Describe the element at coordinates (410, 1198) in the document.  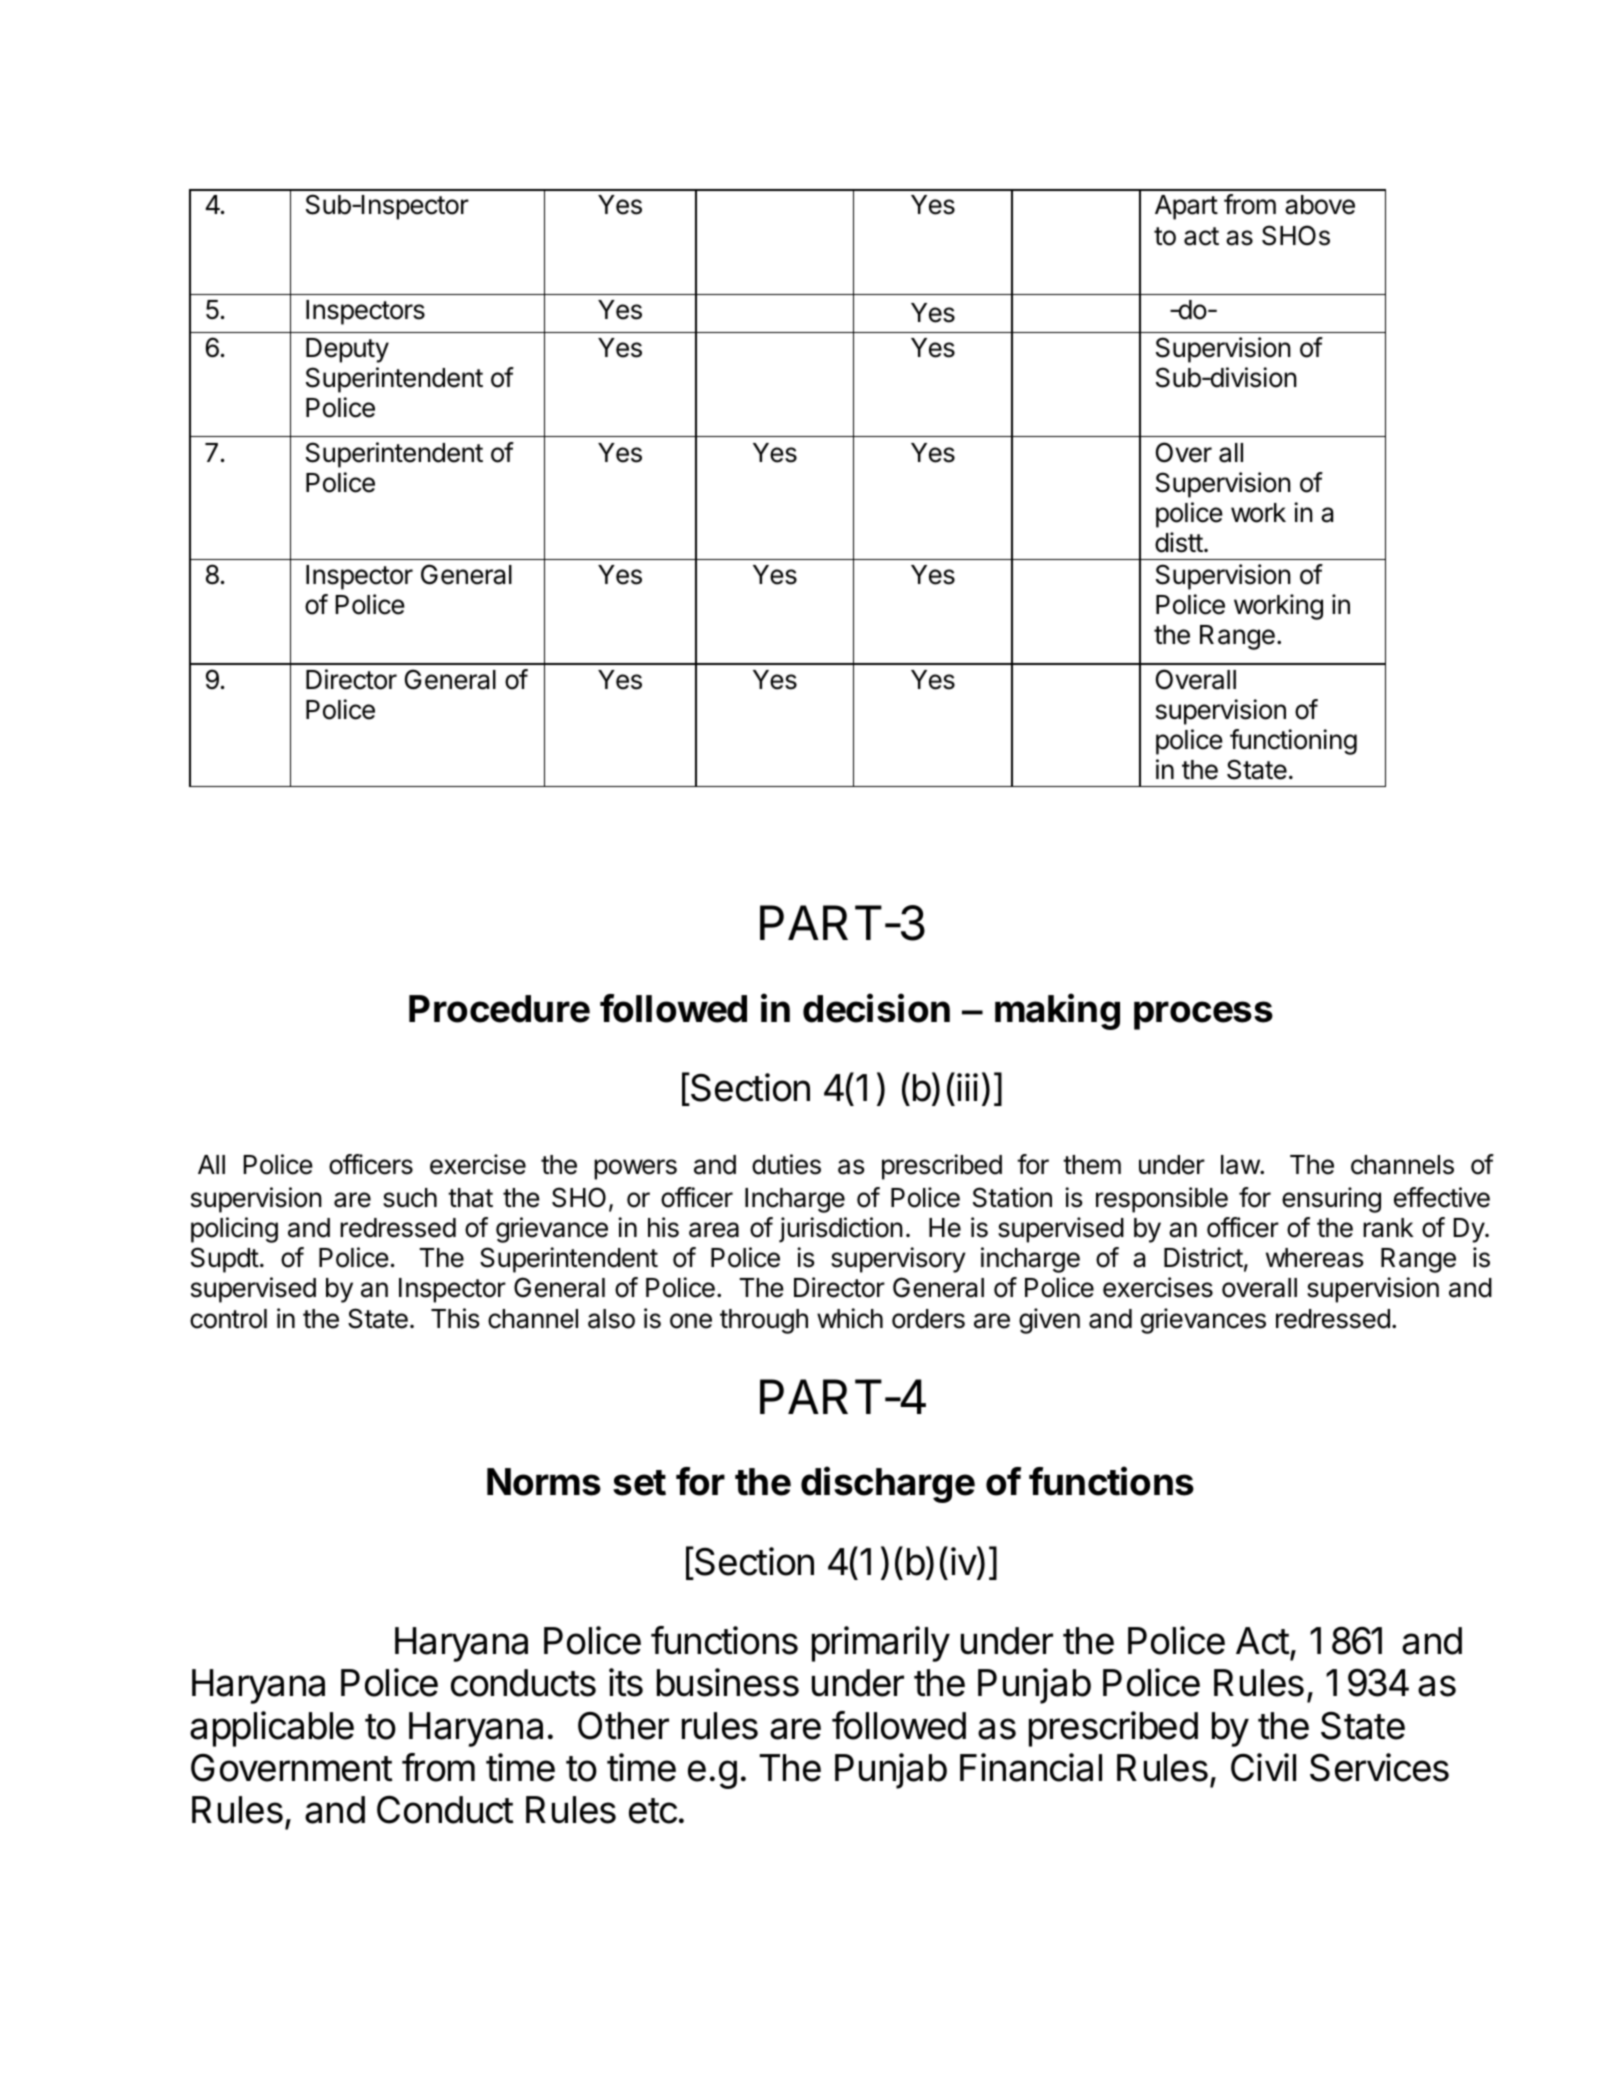
I see `such` at that location.
